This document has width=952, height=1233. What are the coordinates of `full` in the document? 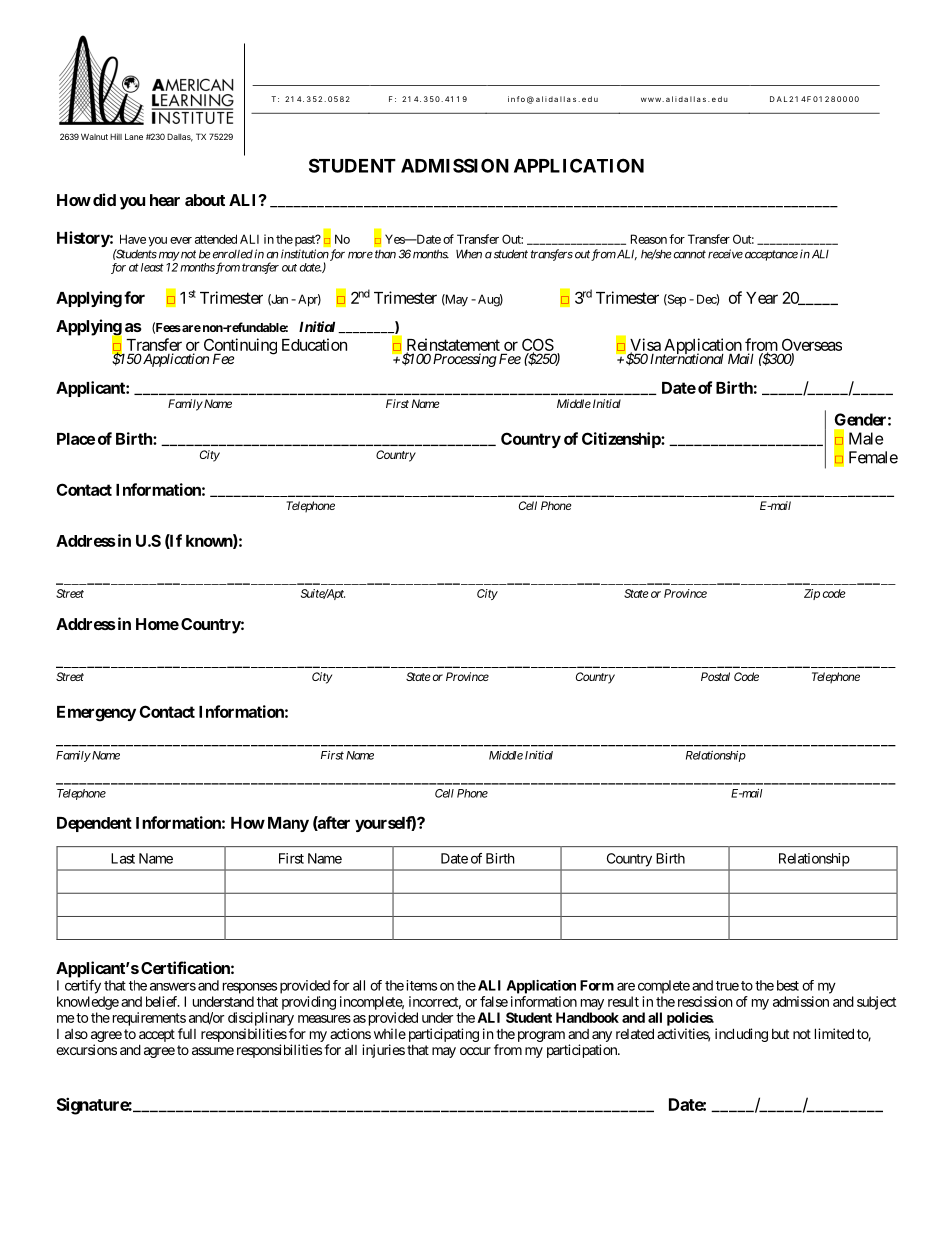 It's located at (187, 1033).
